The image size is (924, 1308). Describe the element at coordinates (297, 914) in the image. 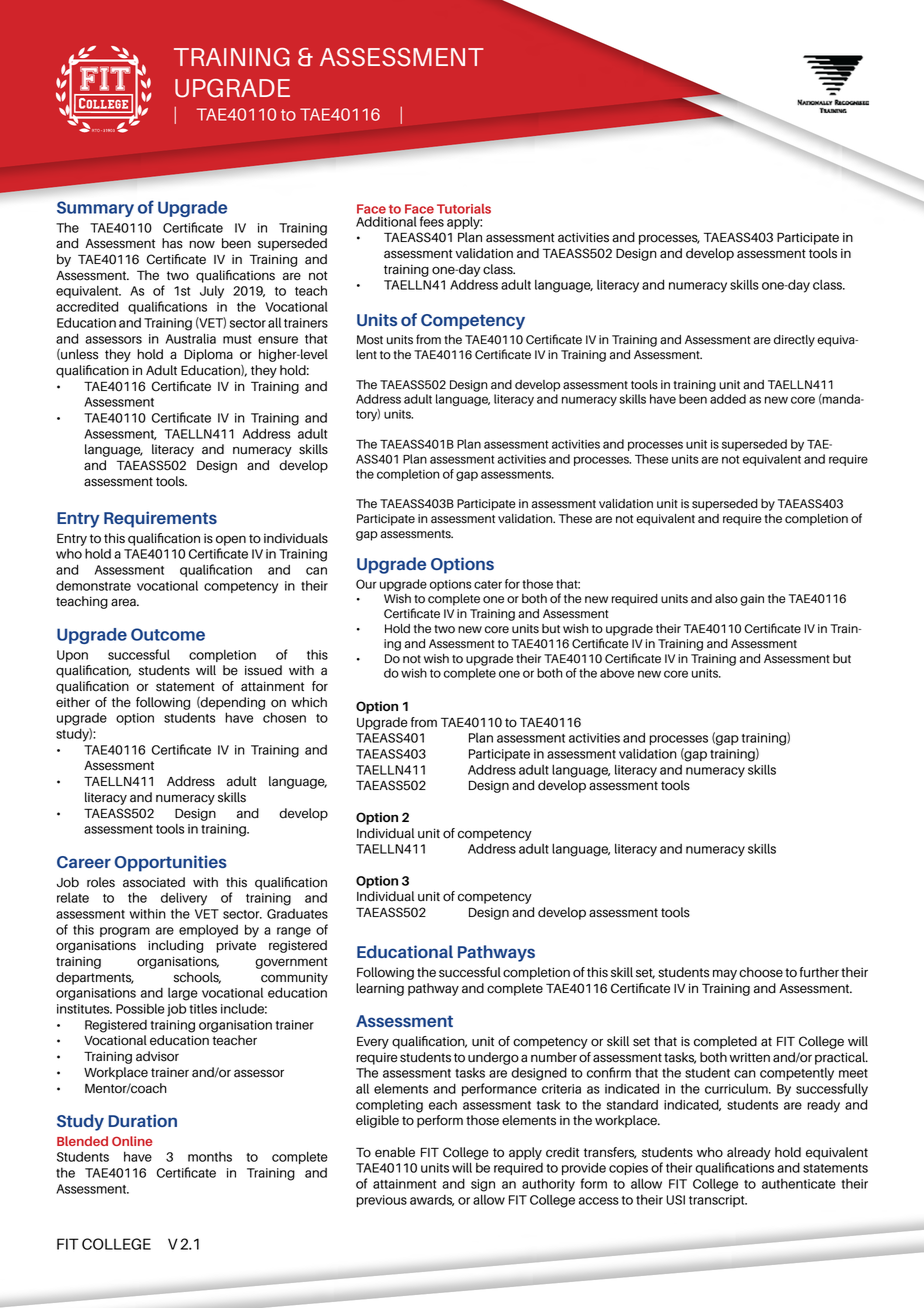

I see `Graduates` at that location.
